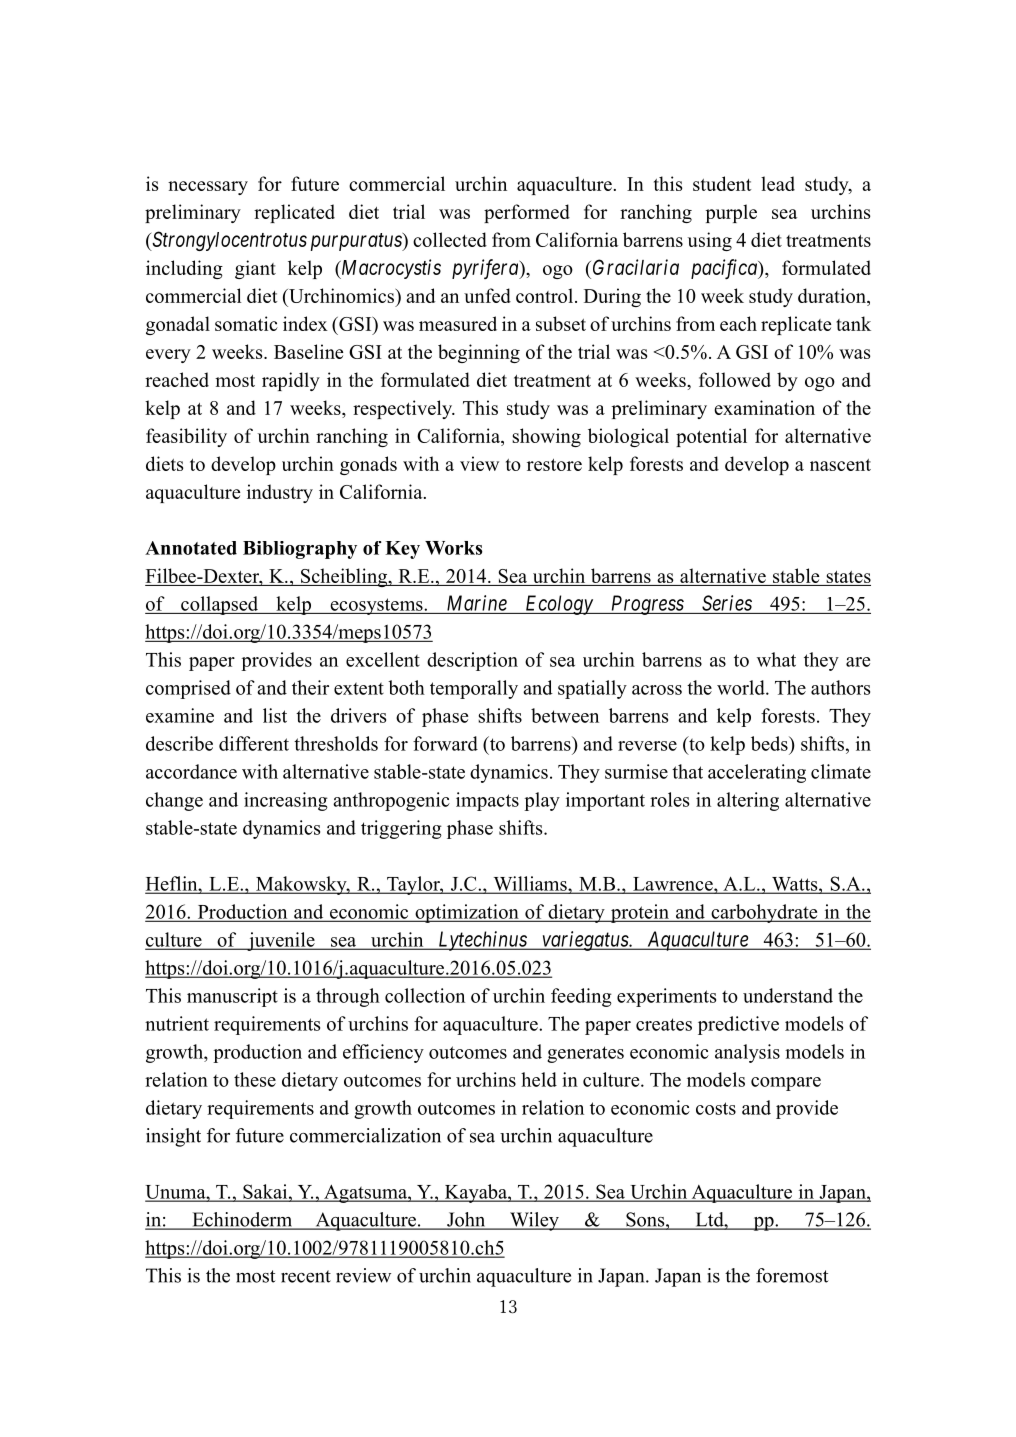  I want to click on increasing, so click(286, 801).
